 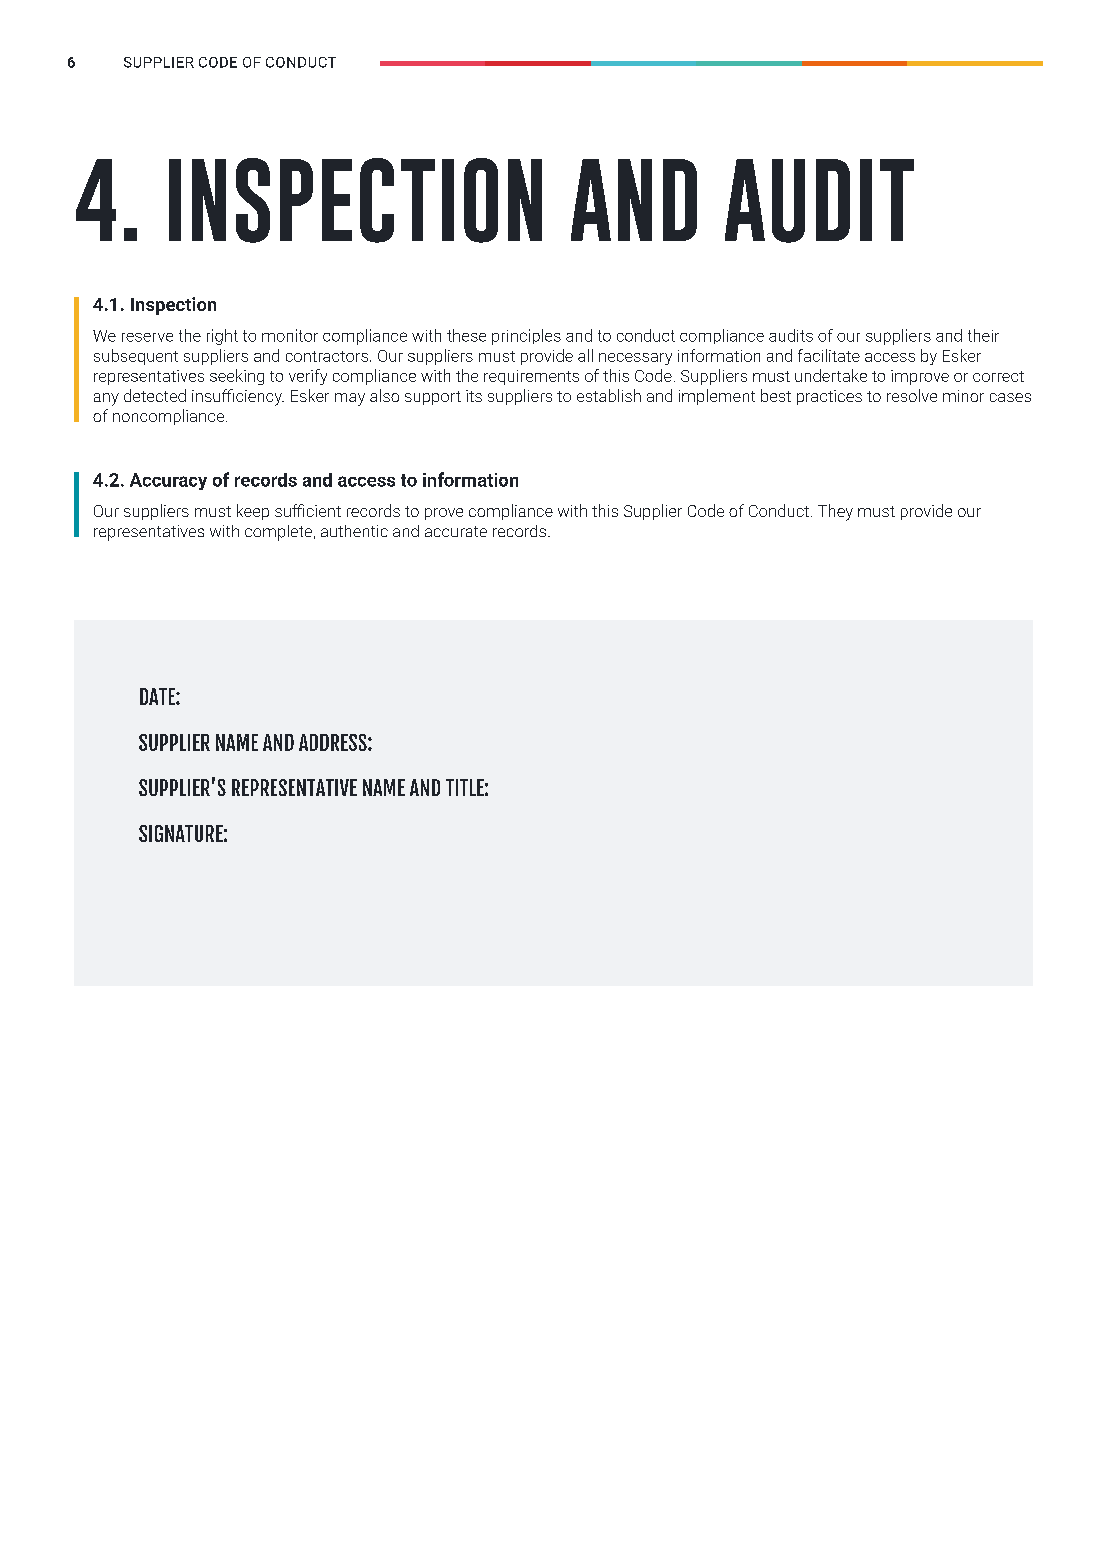 I want to click on accurate, so click(x=456, y=531).
